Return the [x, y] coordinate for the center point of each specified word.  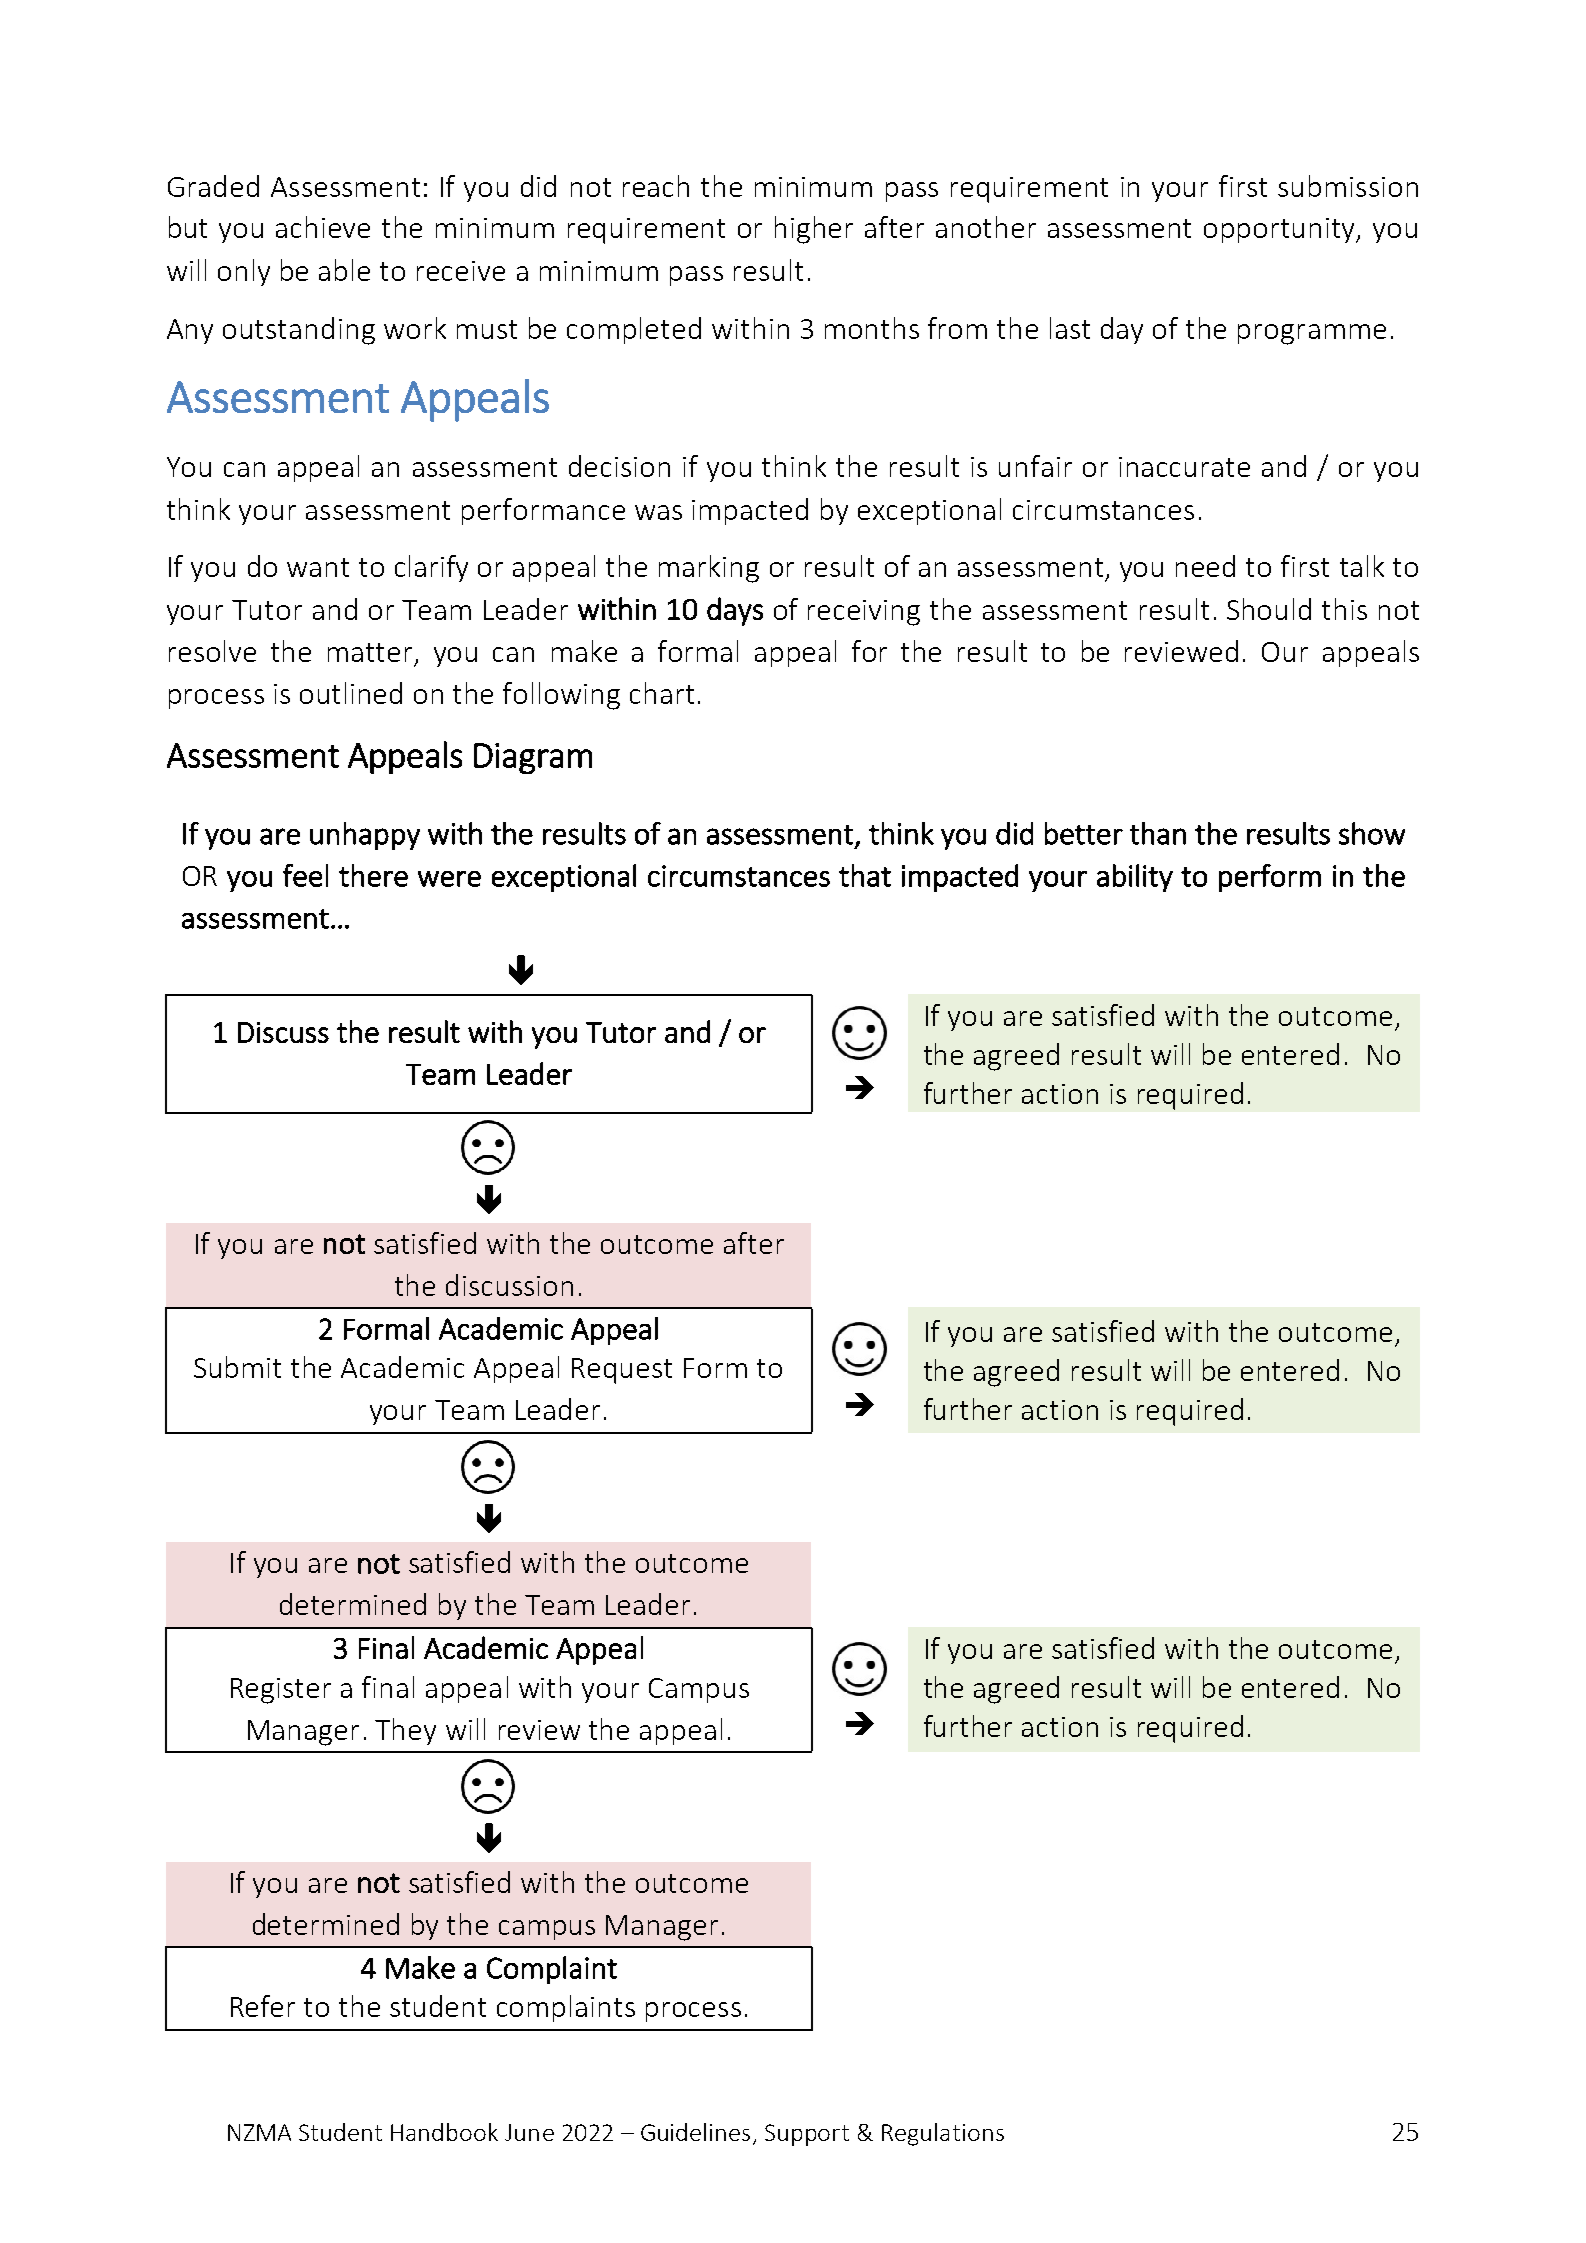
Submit [237, 1367]
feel [305, 875]
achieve [323, 227]
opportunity [1281, 230]
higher [814, 230]
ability [1135, 878]
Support [807, 2135]
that [865, 875]
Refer [263, 2006]
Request [622, 1371]
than [1158, 833]
